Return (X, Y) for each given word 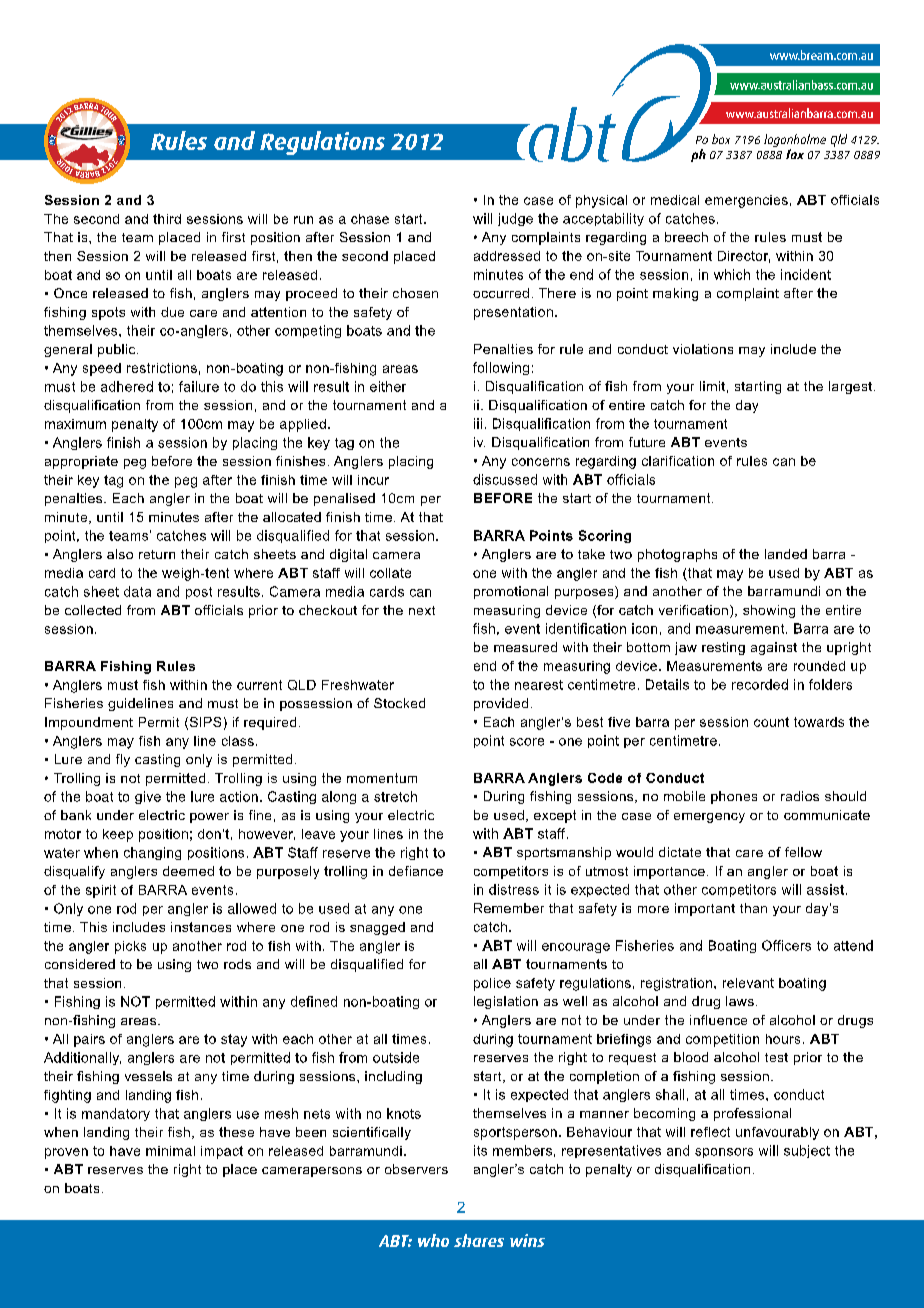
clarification (678, 461)
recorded (760, 684)
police (492, 984)
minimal (170, 1151)
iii (478, 423)
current (259, 685)
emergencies (746, 201)
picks (130, 947)
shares (479, 1240)
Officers (786, 945)
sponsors (724, 1153)
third (167, 219)
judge (515, 219)
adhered (127, 386)
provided (501, 704)
